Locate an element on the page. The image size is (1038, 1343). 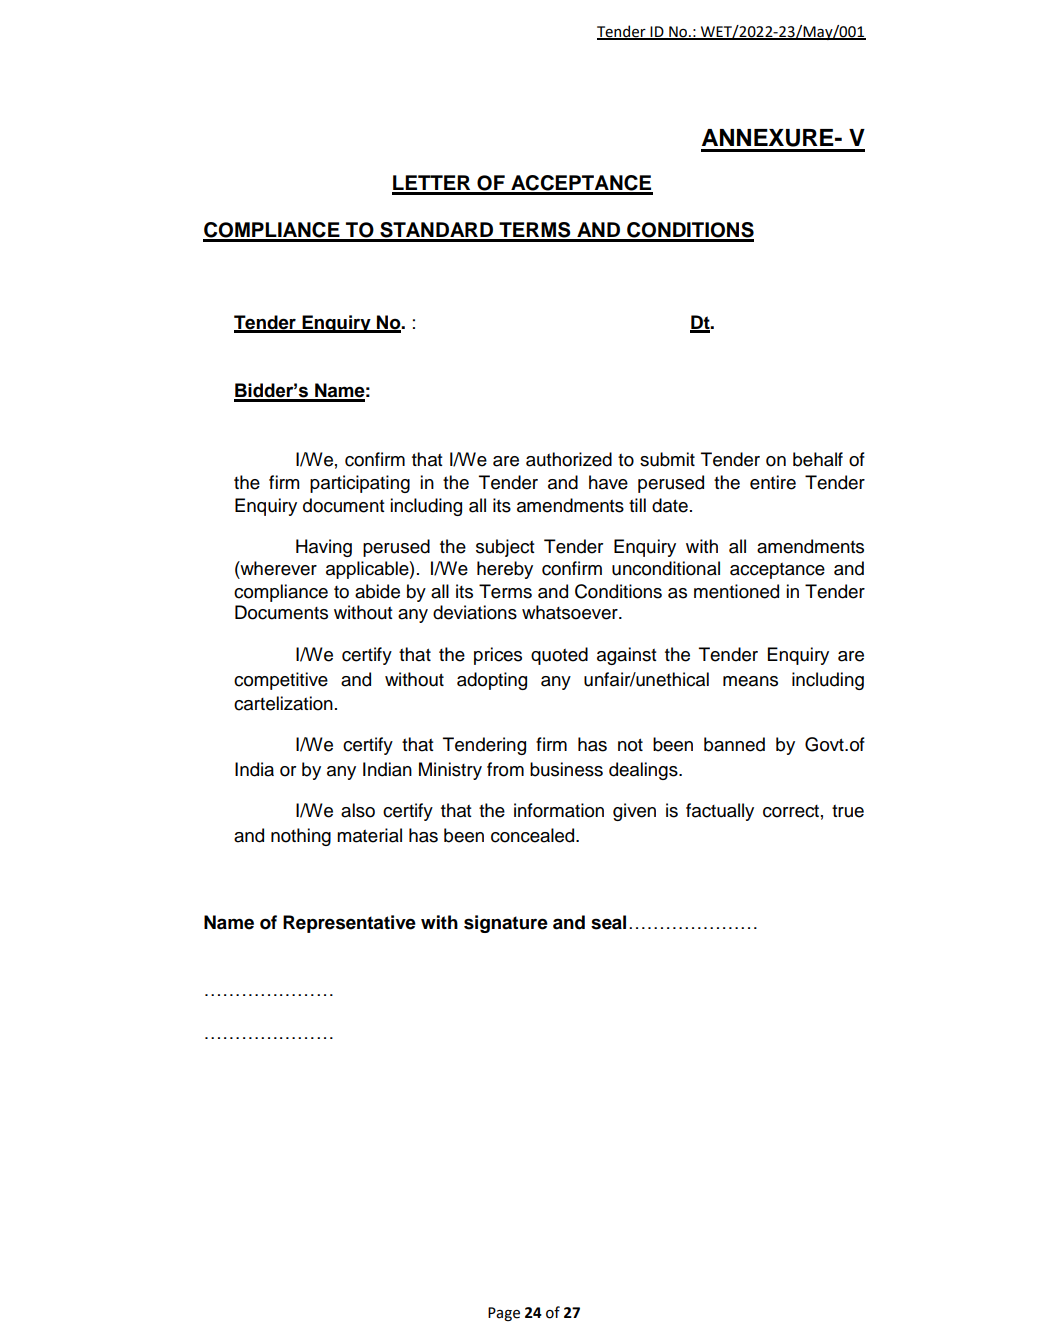
factually is located at coordinates (720, 812).
